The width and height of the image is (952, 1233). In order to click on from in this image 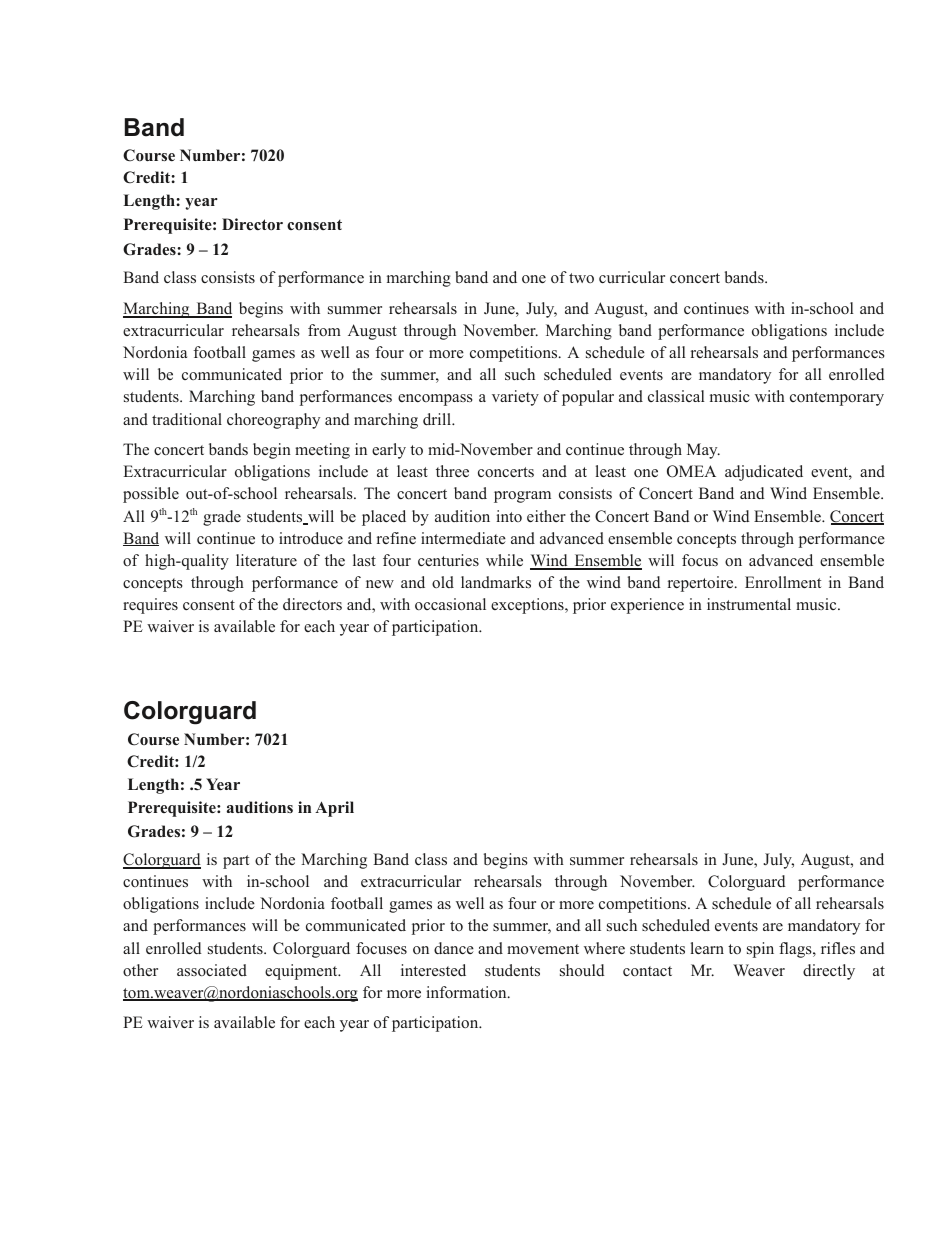, I will do `click(324, 330)`.
